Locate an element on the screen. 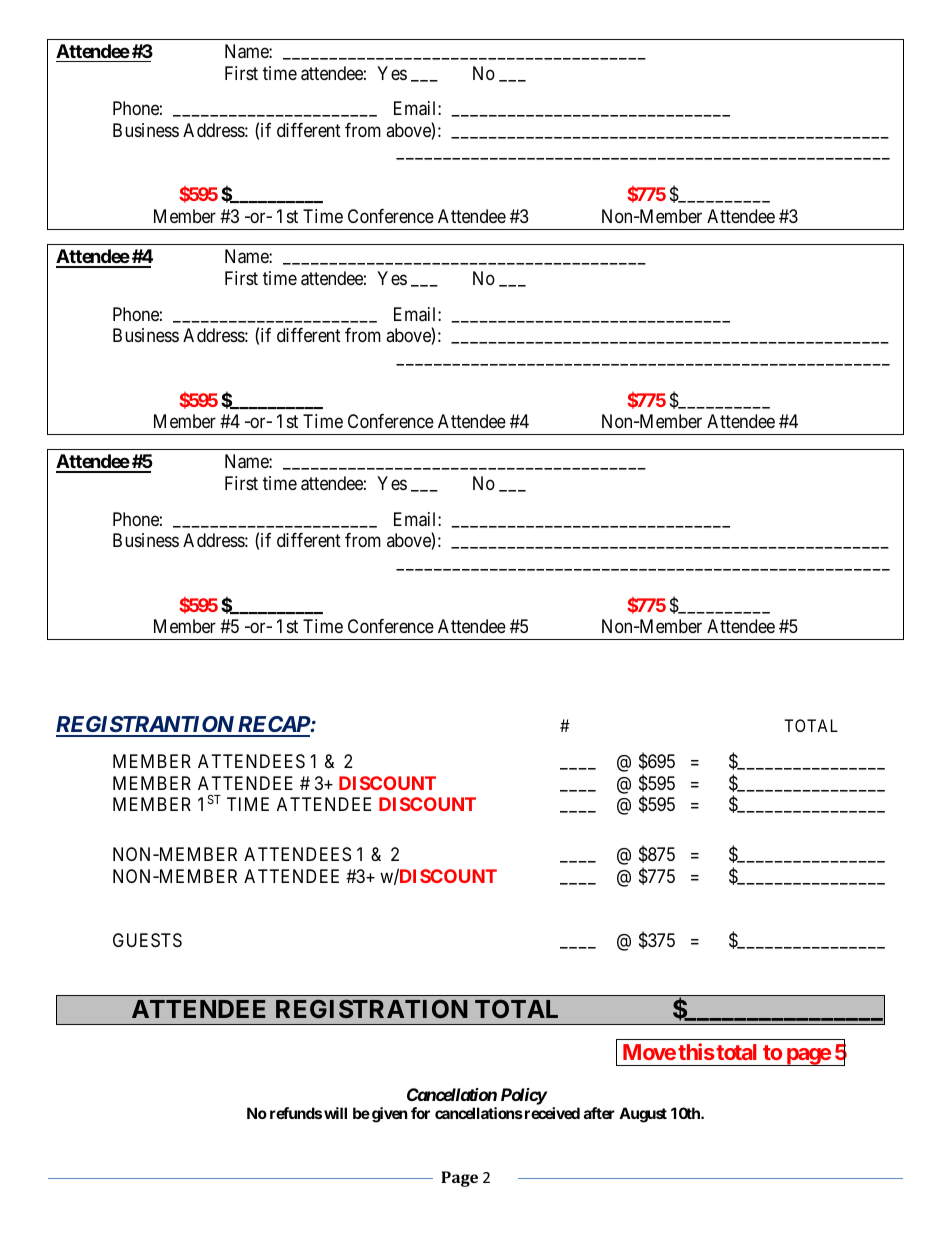  for is located at coordinates (420, 1113).
